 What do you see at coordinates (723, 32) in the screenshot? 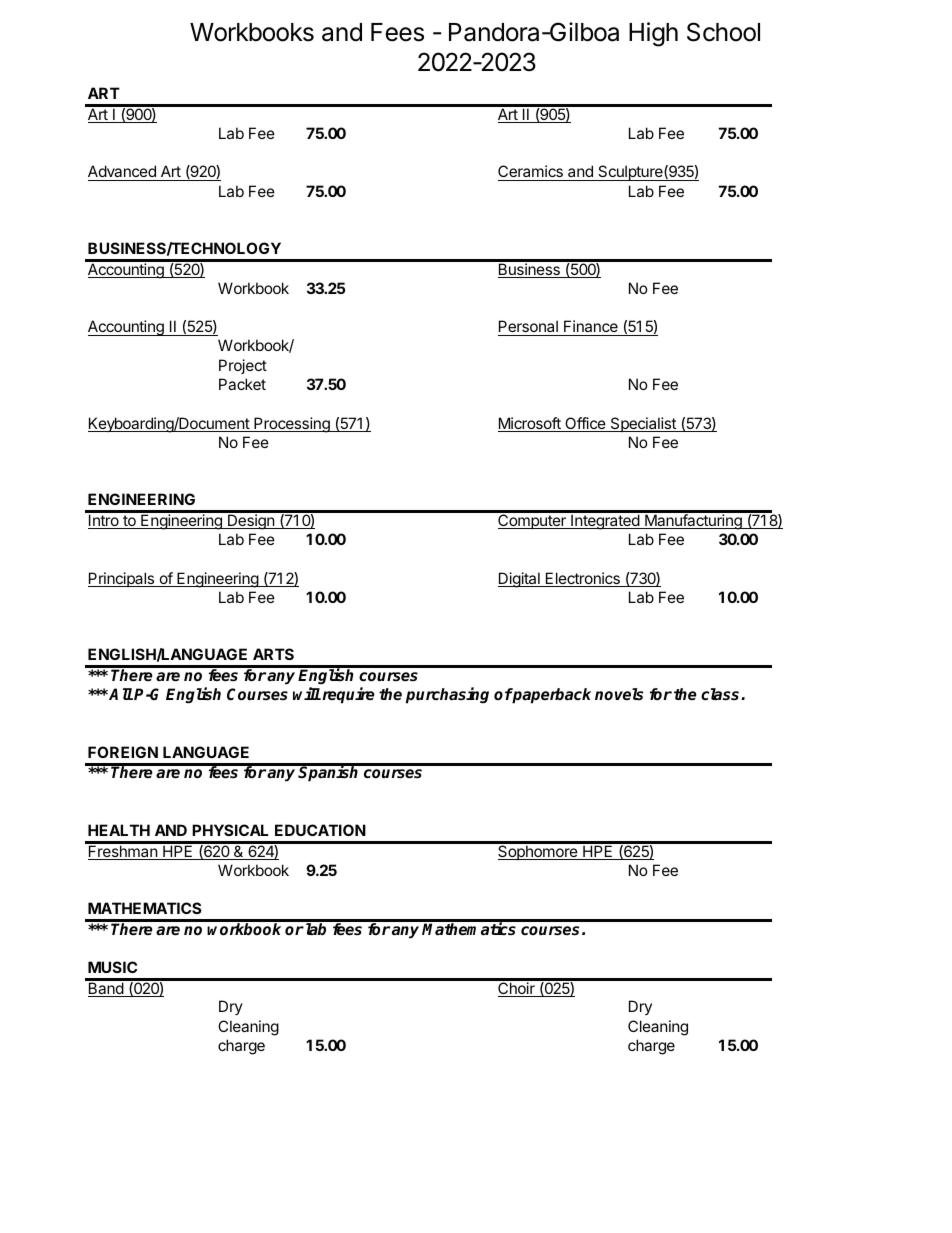
I see `School` at bounding box center [723, 32].
